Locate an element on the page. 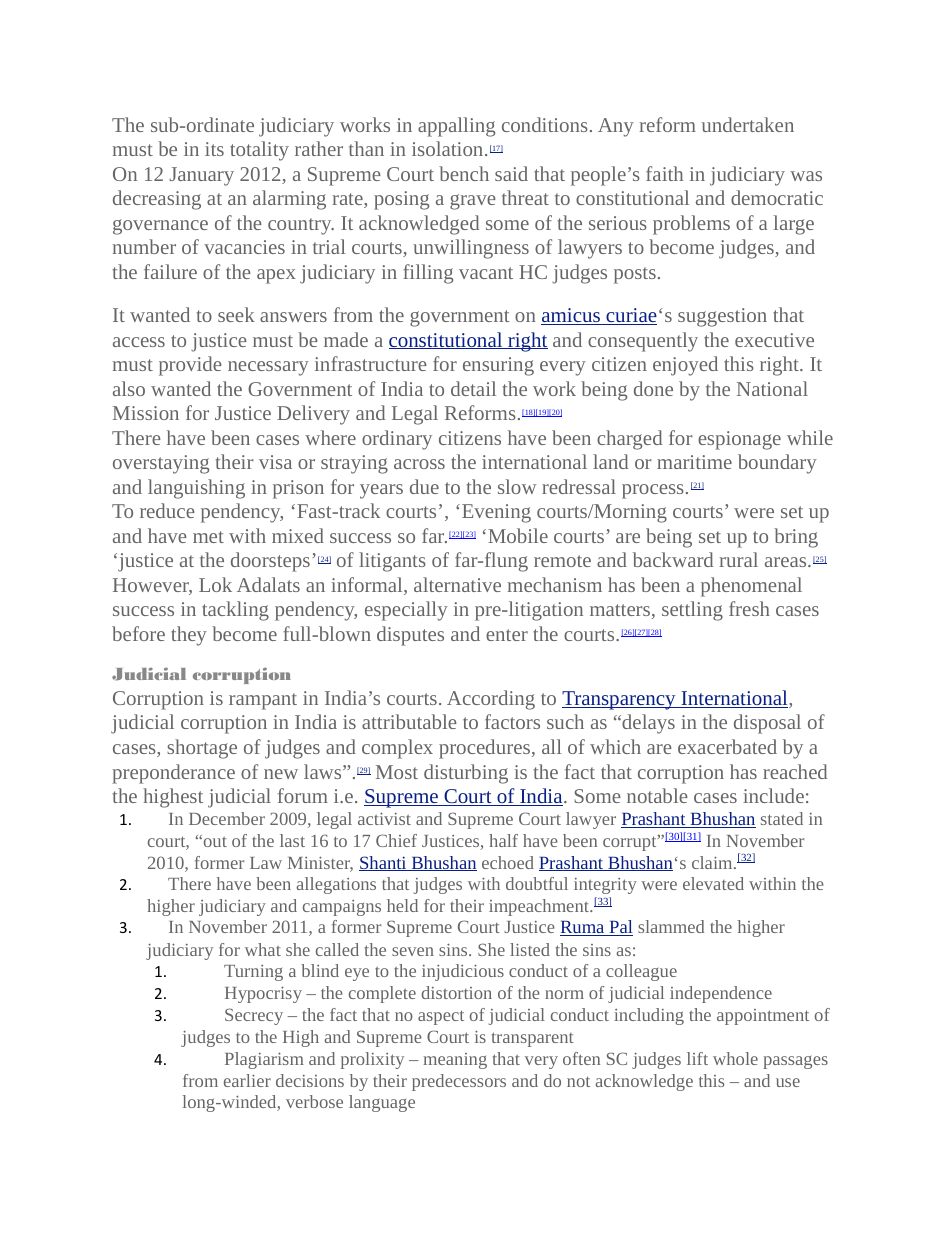 This document has height=1233, width=952. fresh is located at coordinates (749, 608).
